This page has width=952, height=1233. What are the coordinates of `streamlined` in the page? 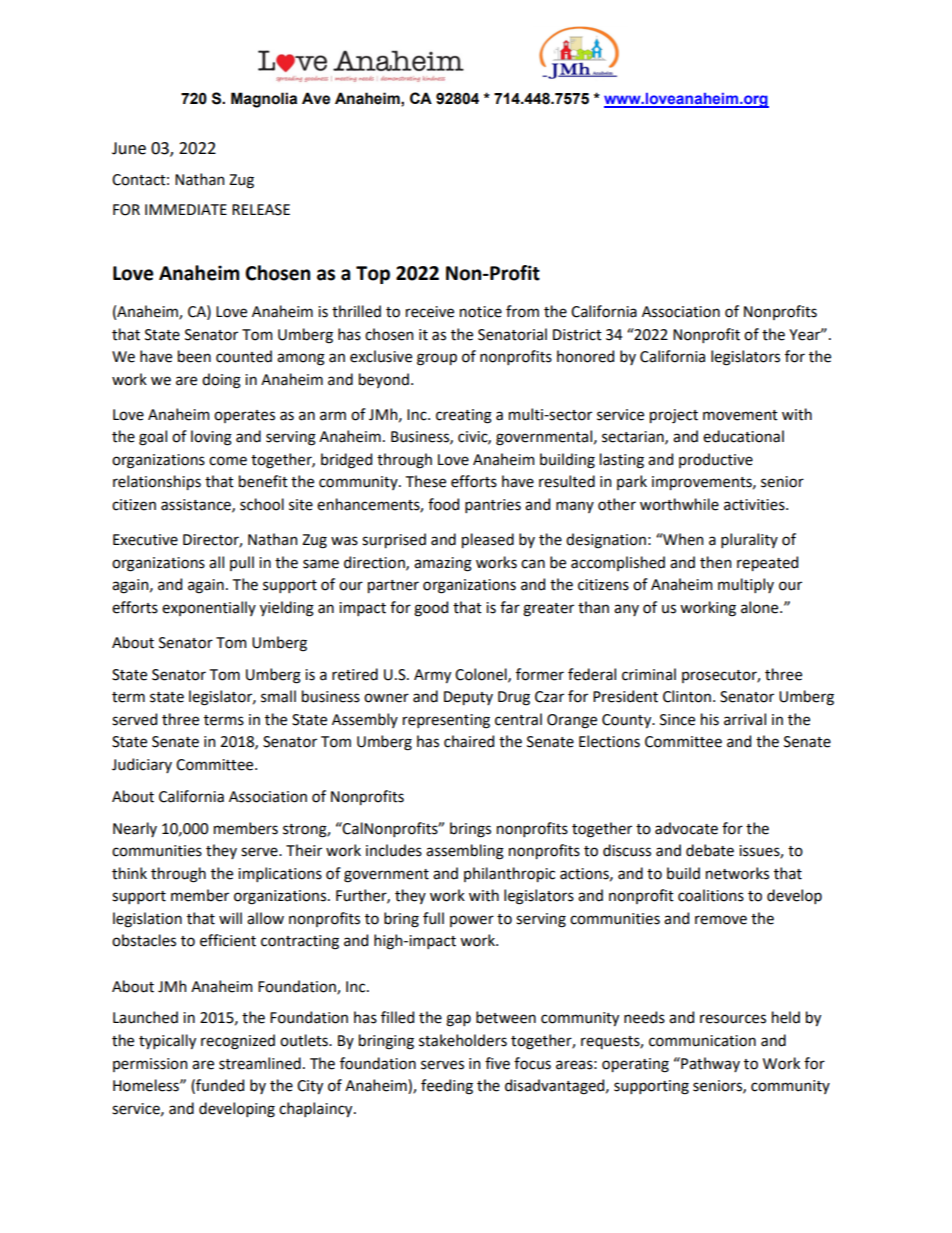 It's located at (260, 1063).
